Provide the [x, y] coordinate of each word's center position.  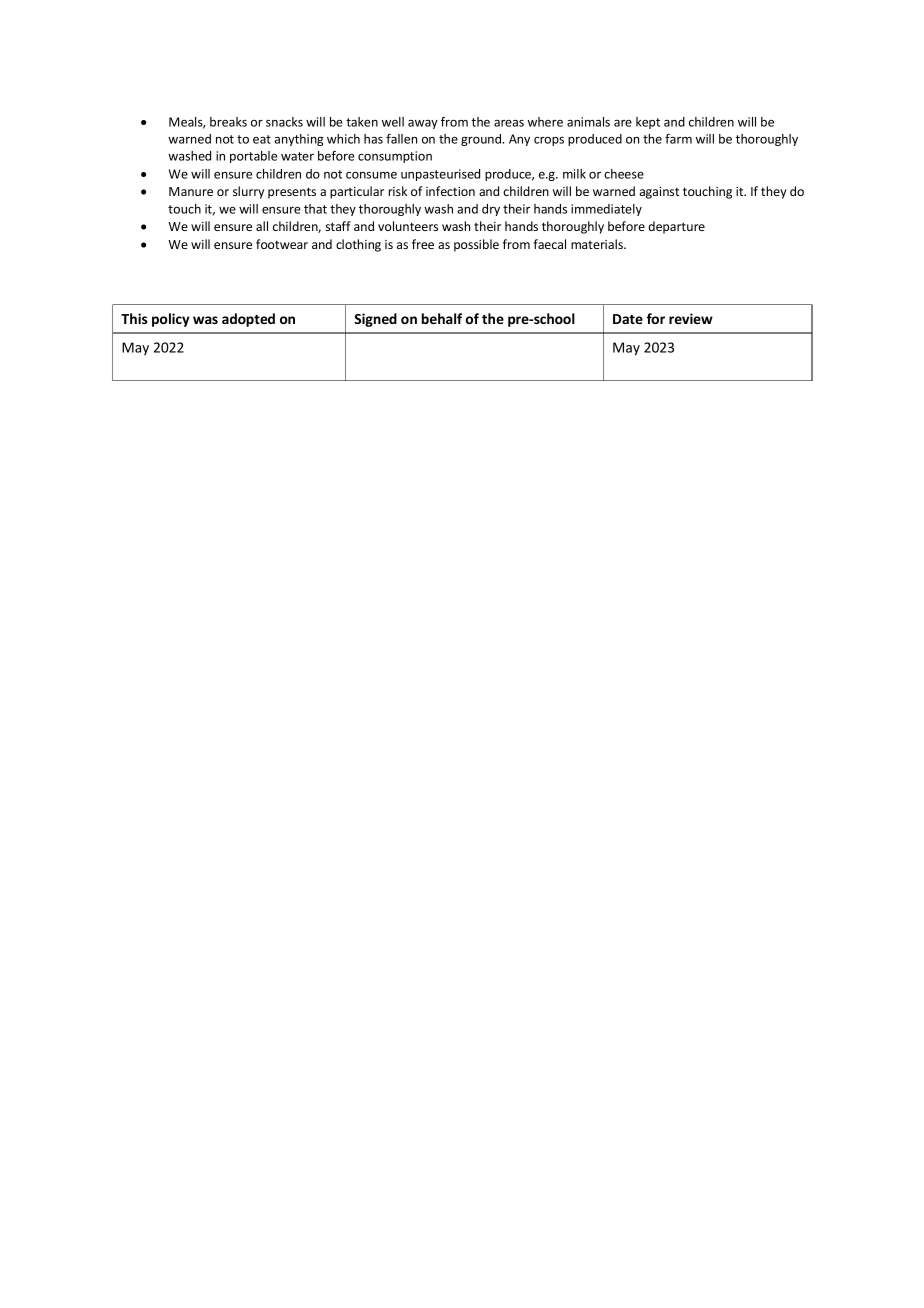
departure [676, 227]
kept [648, 123]
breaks [228, 122]
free [423, 244]
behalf [442, 318]
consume [371, 175]
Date [628, 319]
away [423, 124]
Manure [191, 191]
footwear [282, 244]
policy [171, 320]
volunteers [408, 226]
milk [574, 174]
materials [598, 244]
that [315, 209]
